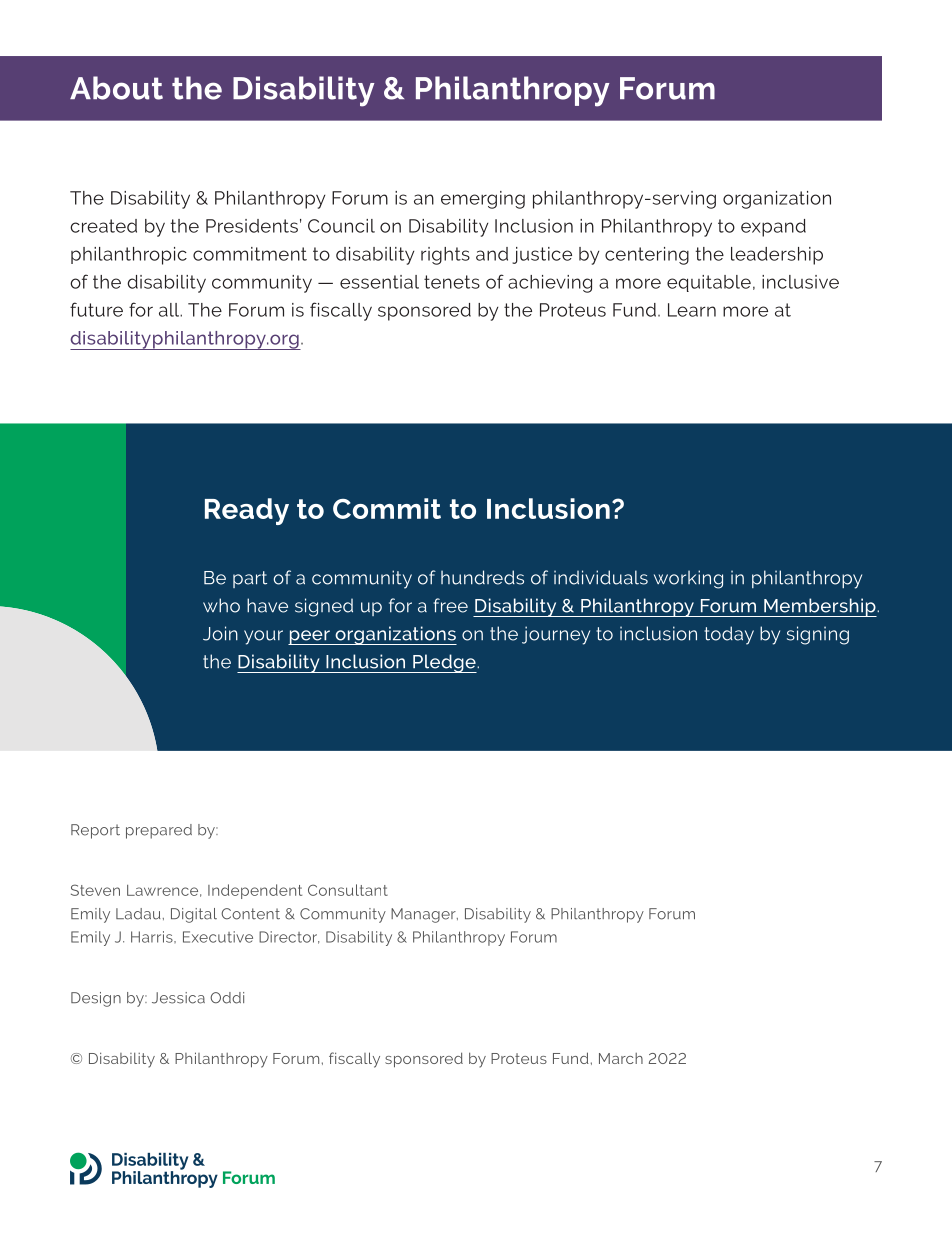  Describe the element at coordinates (773, 228) in the document. I see `expand` at that location.
